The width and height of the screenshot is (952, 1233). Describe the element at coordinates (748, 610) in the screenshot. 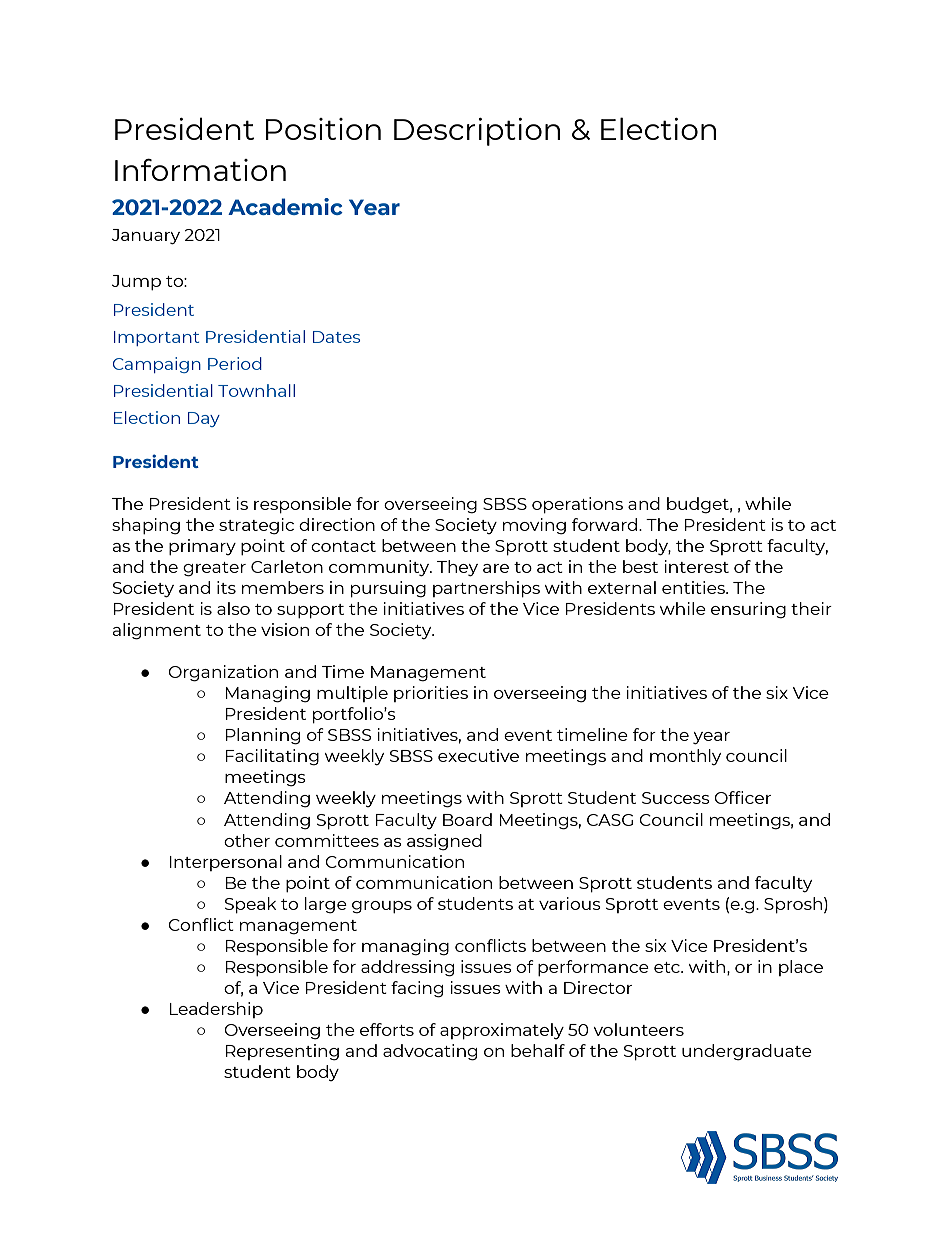

I see `ensuring` at that location.
